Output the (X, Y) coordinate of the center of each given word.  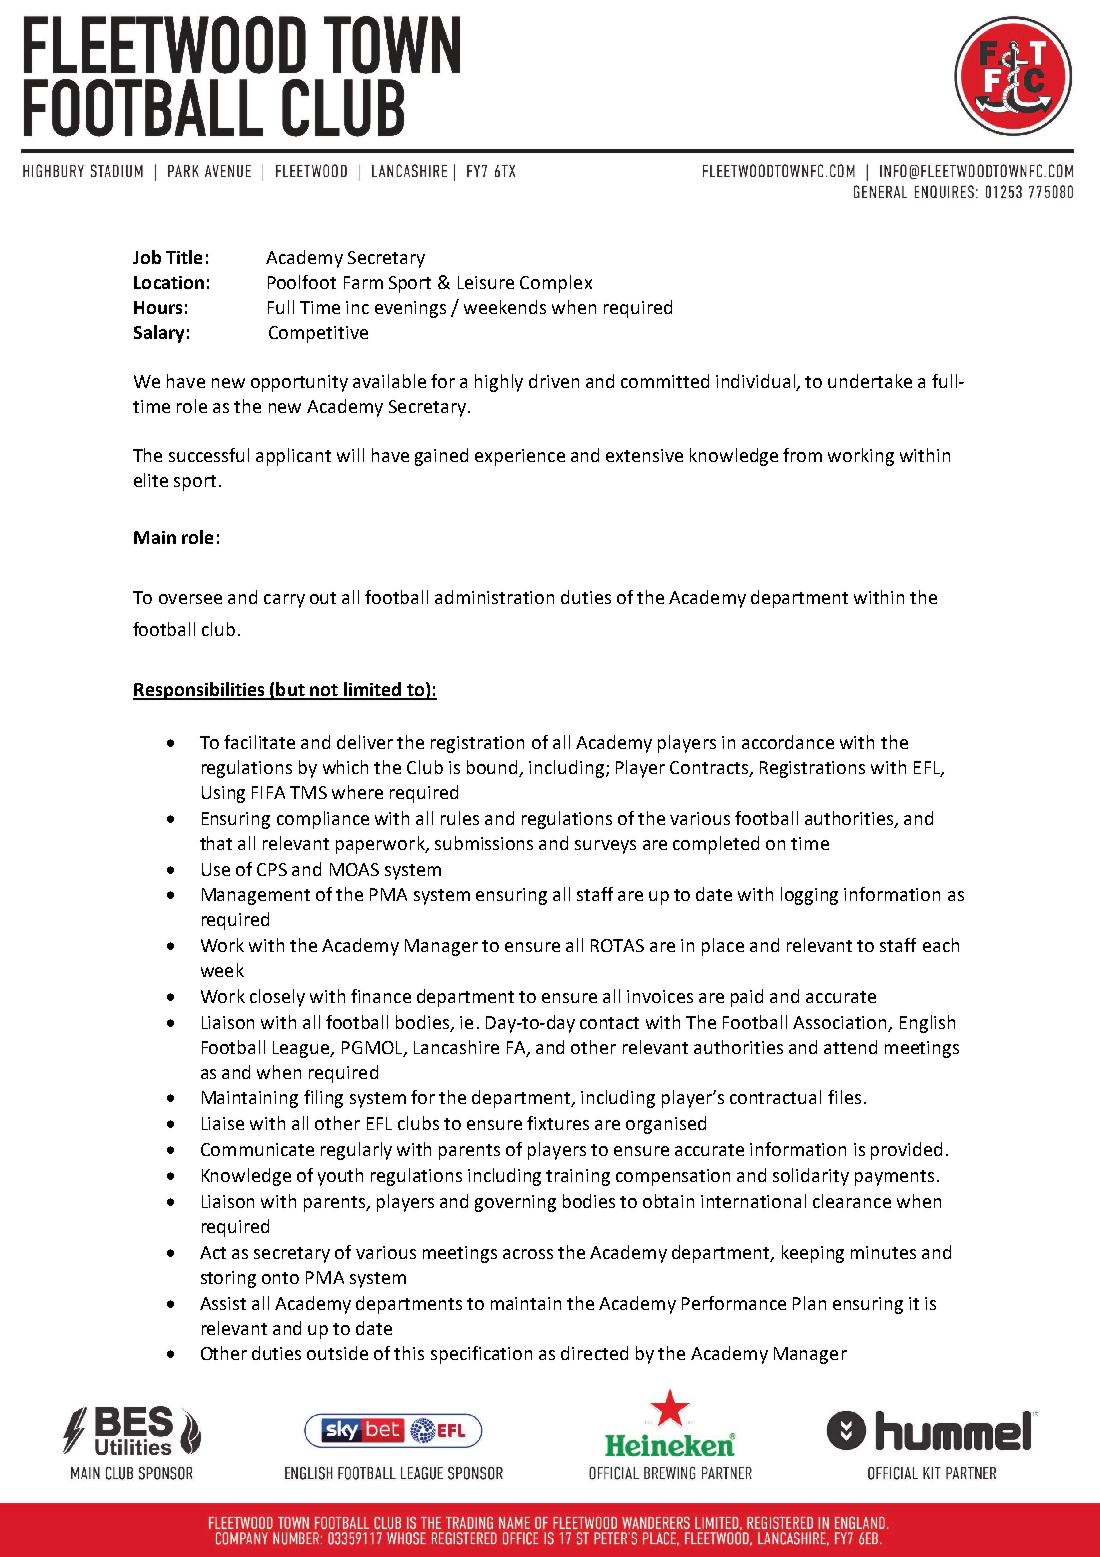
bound (493, 768)
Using (223, 794)
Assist (223, 1303)
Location (169, 282)
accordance (788, 742)
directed (594, 1353)
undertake (870, 381)
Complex (556, 284)
